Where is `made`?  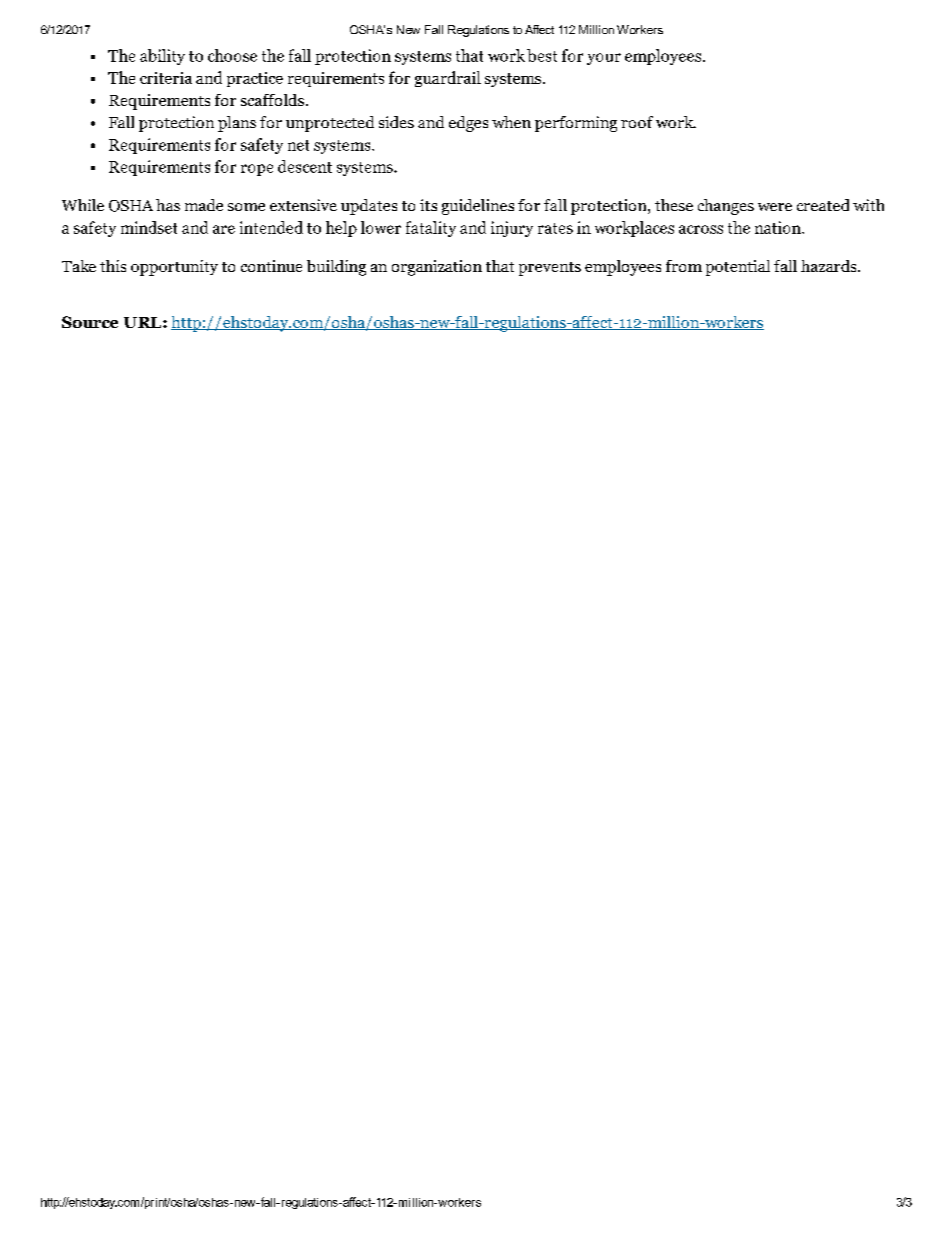
made is located at coordinates (204, 205).
